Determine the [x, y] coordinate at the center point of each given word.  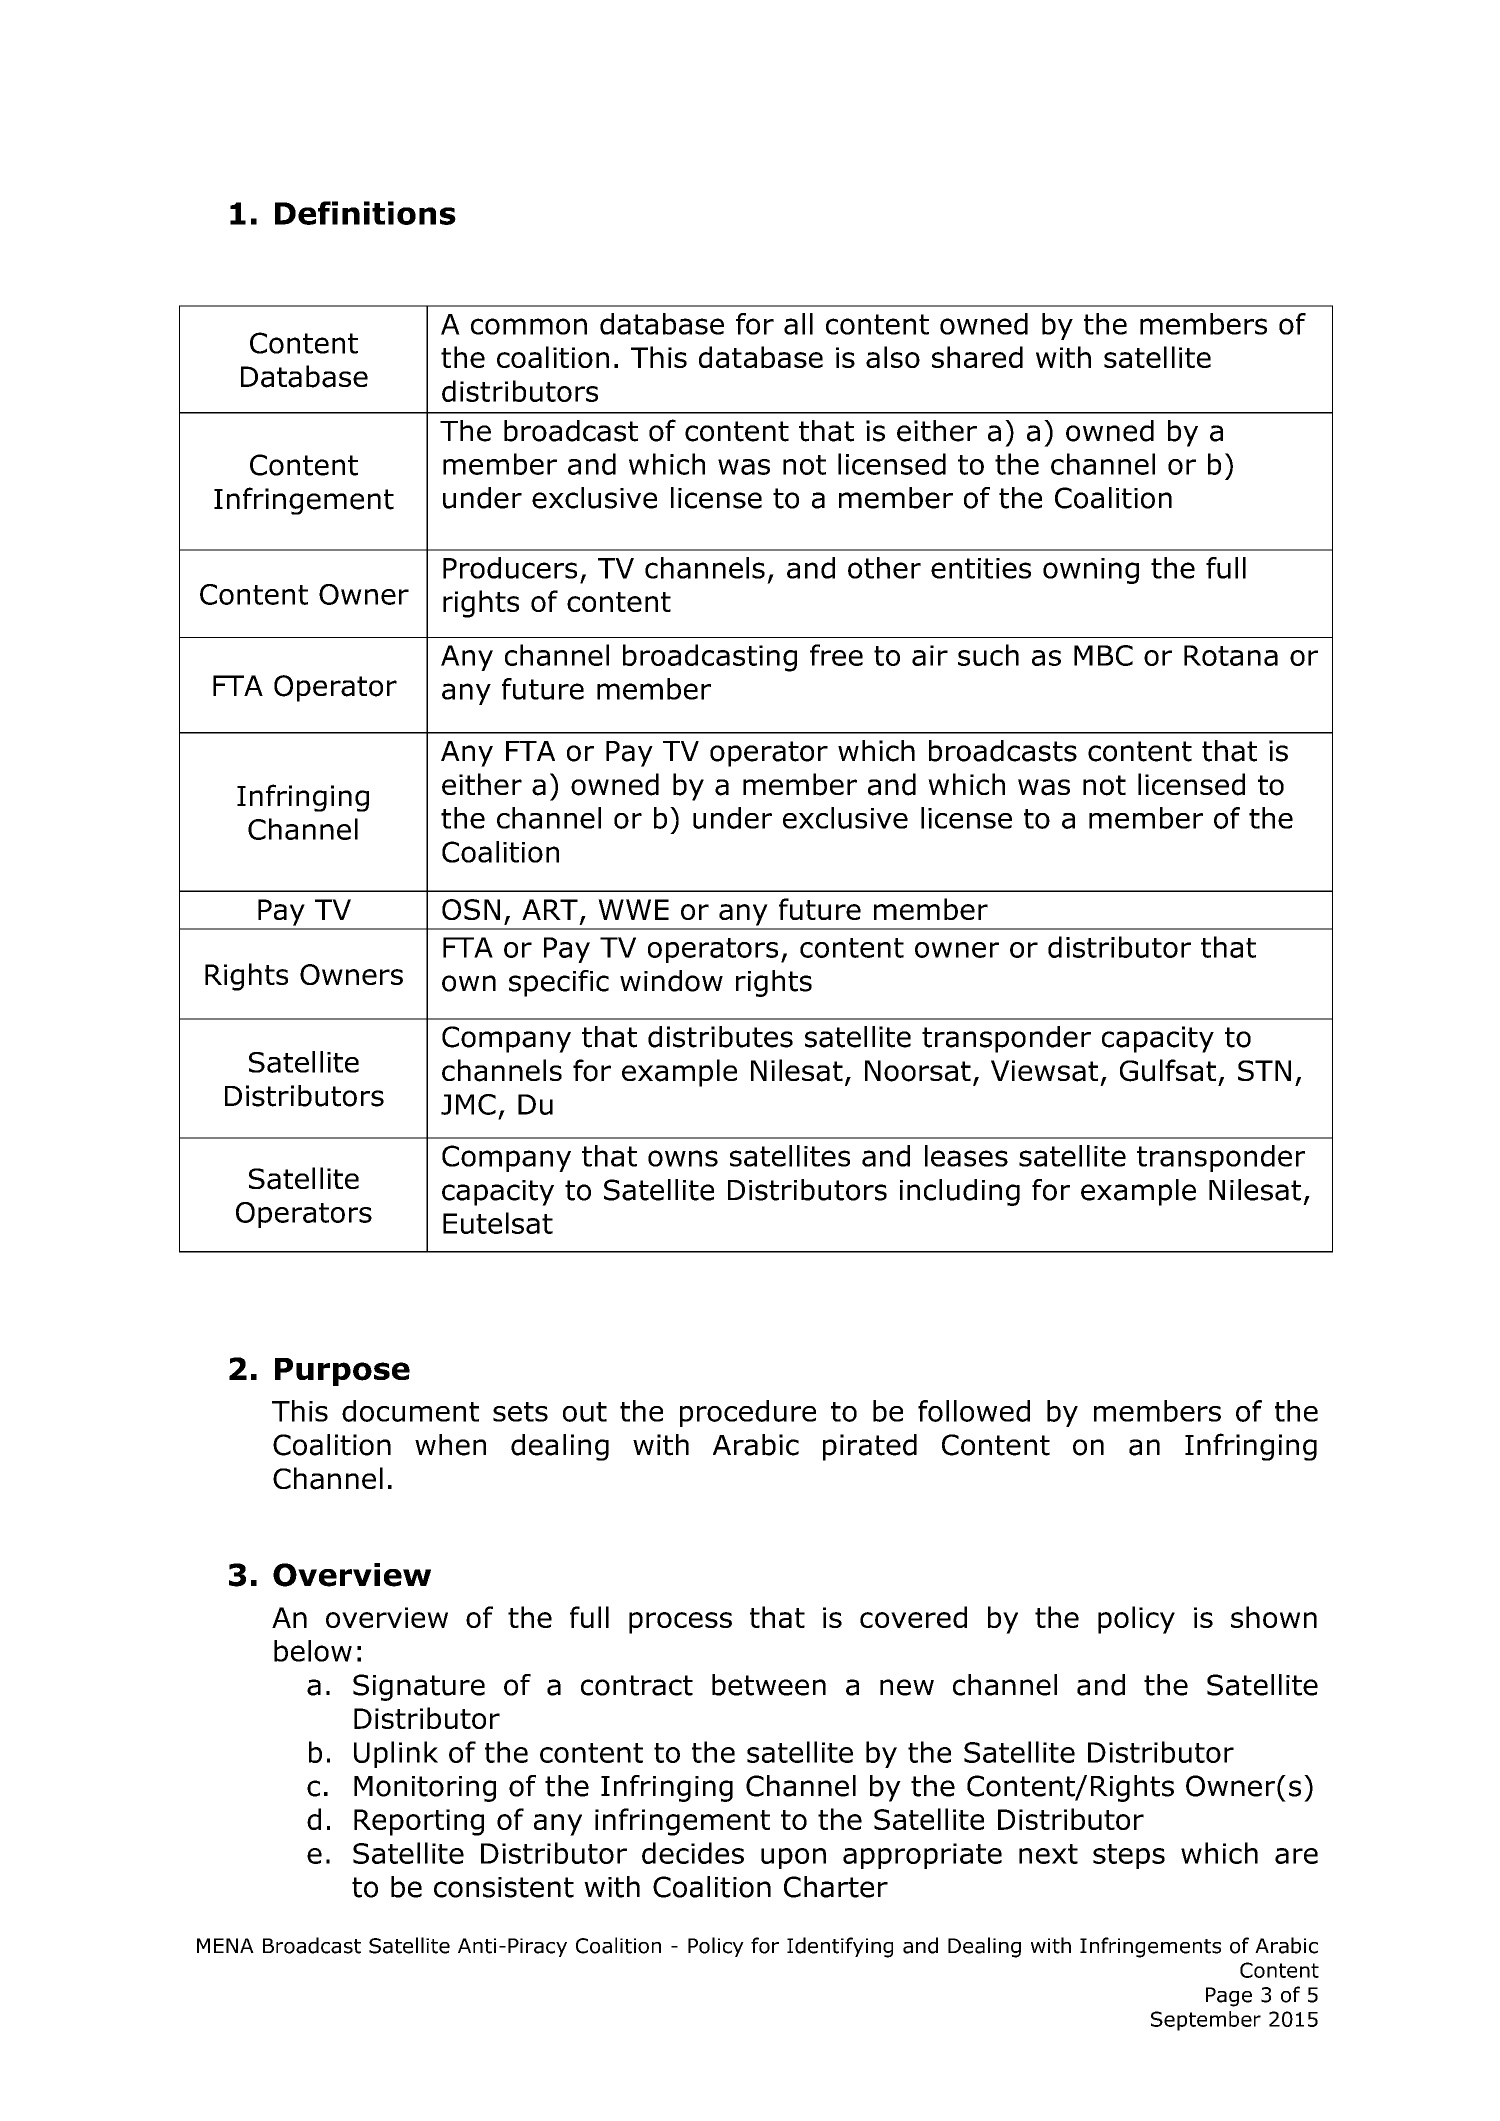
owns [683, 1158]
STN [1264, 1070]
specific [559, 983]
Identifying [840, 1947]
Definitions [365, 213]
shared [977, 357]
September [1206, 2021]
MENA [225, 1945]
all [798, 324]
